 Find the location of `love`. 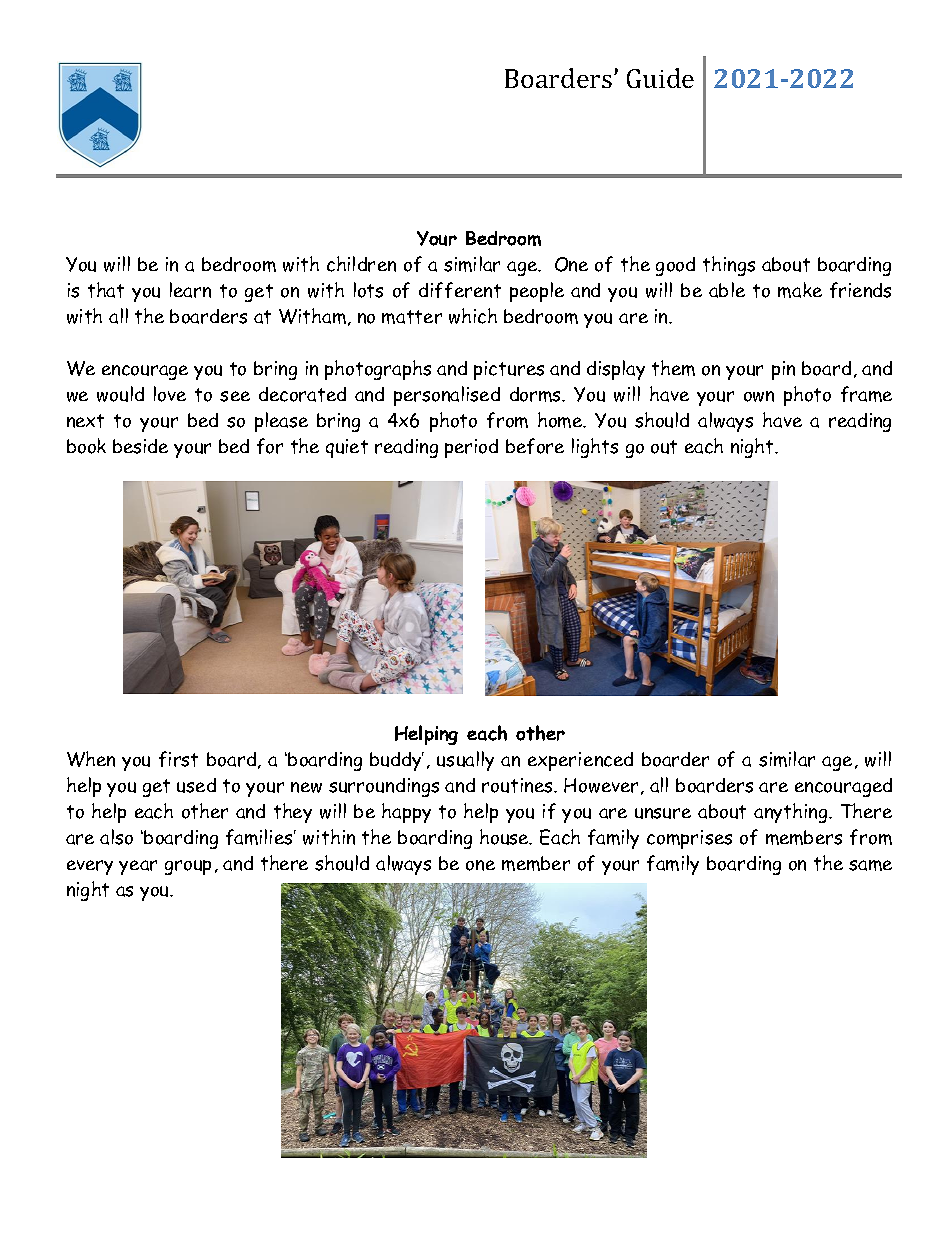

love is located at coordinates (170, 394).
